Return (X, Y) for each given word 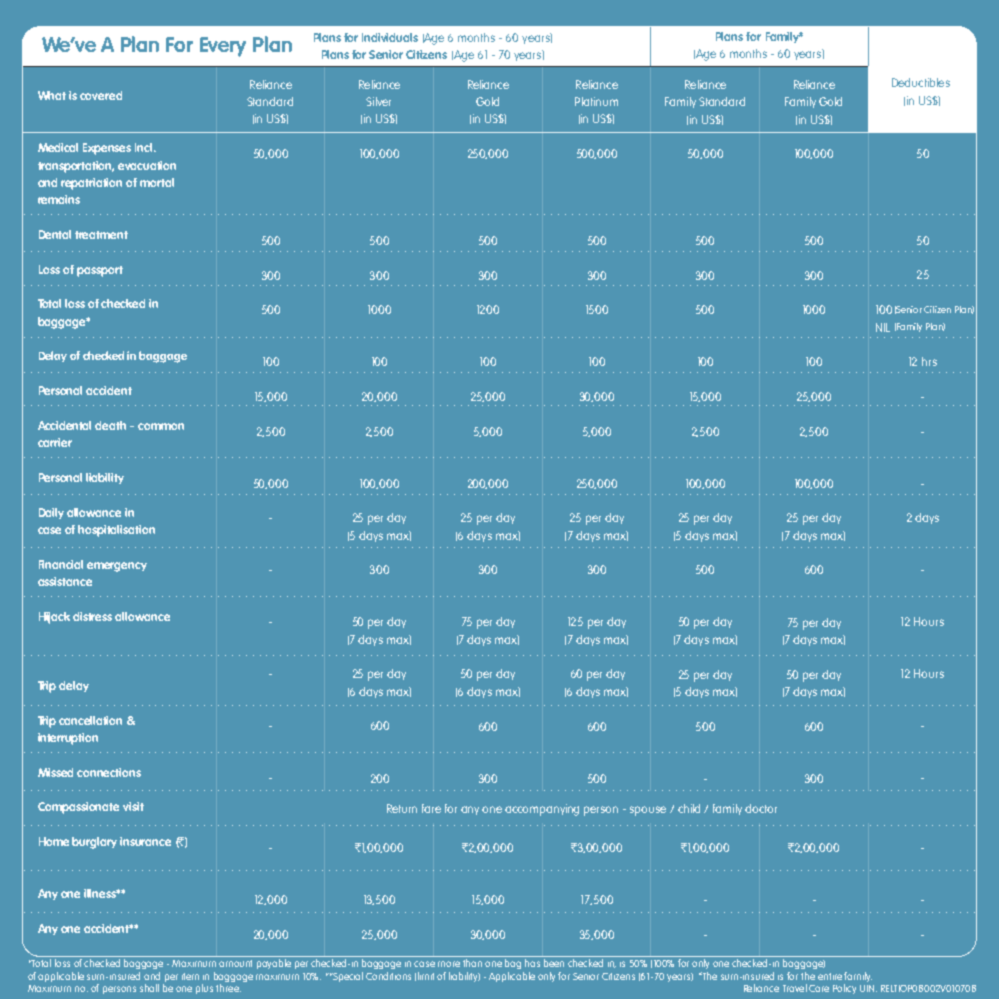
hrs (929, 361)
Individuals (390, 37)
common (161, 426)
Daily (51, 513)
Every (223, 47)
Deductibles (921, 82)
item (190, 976)
